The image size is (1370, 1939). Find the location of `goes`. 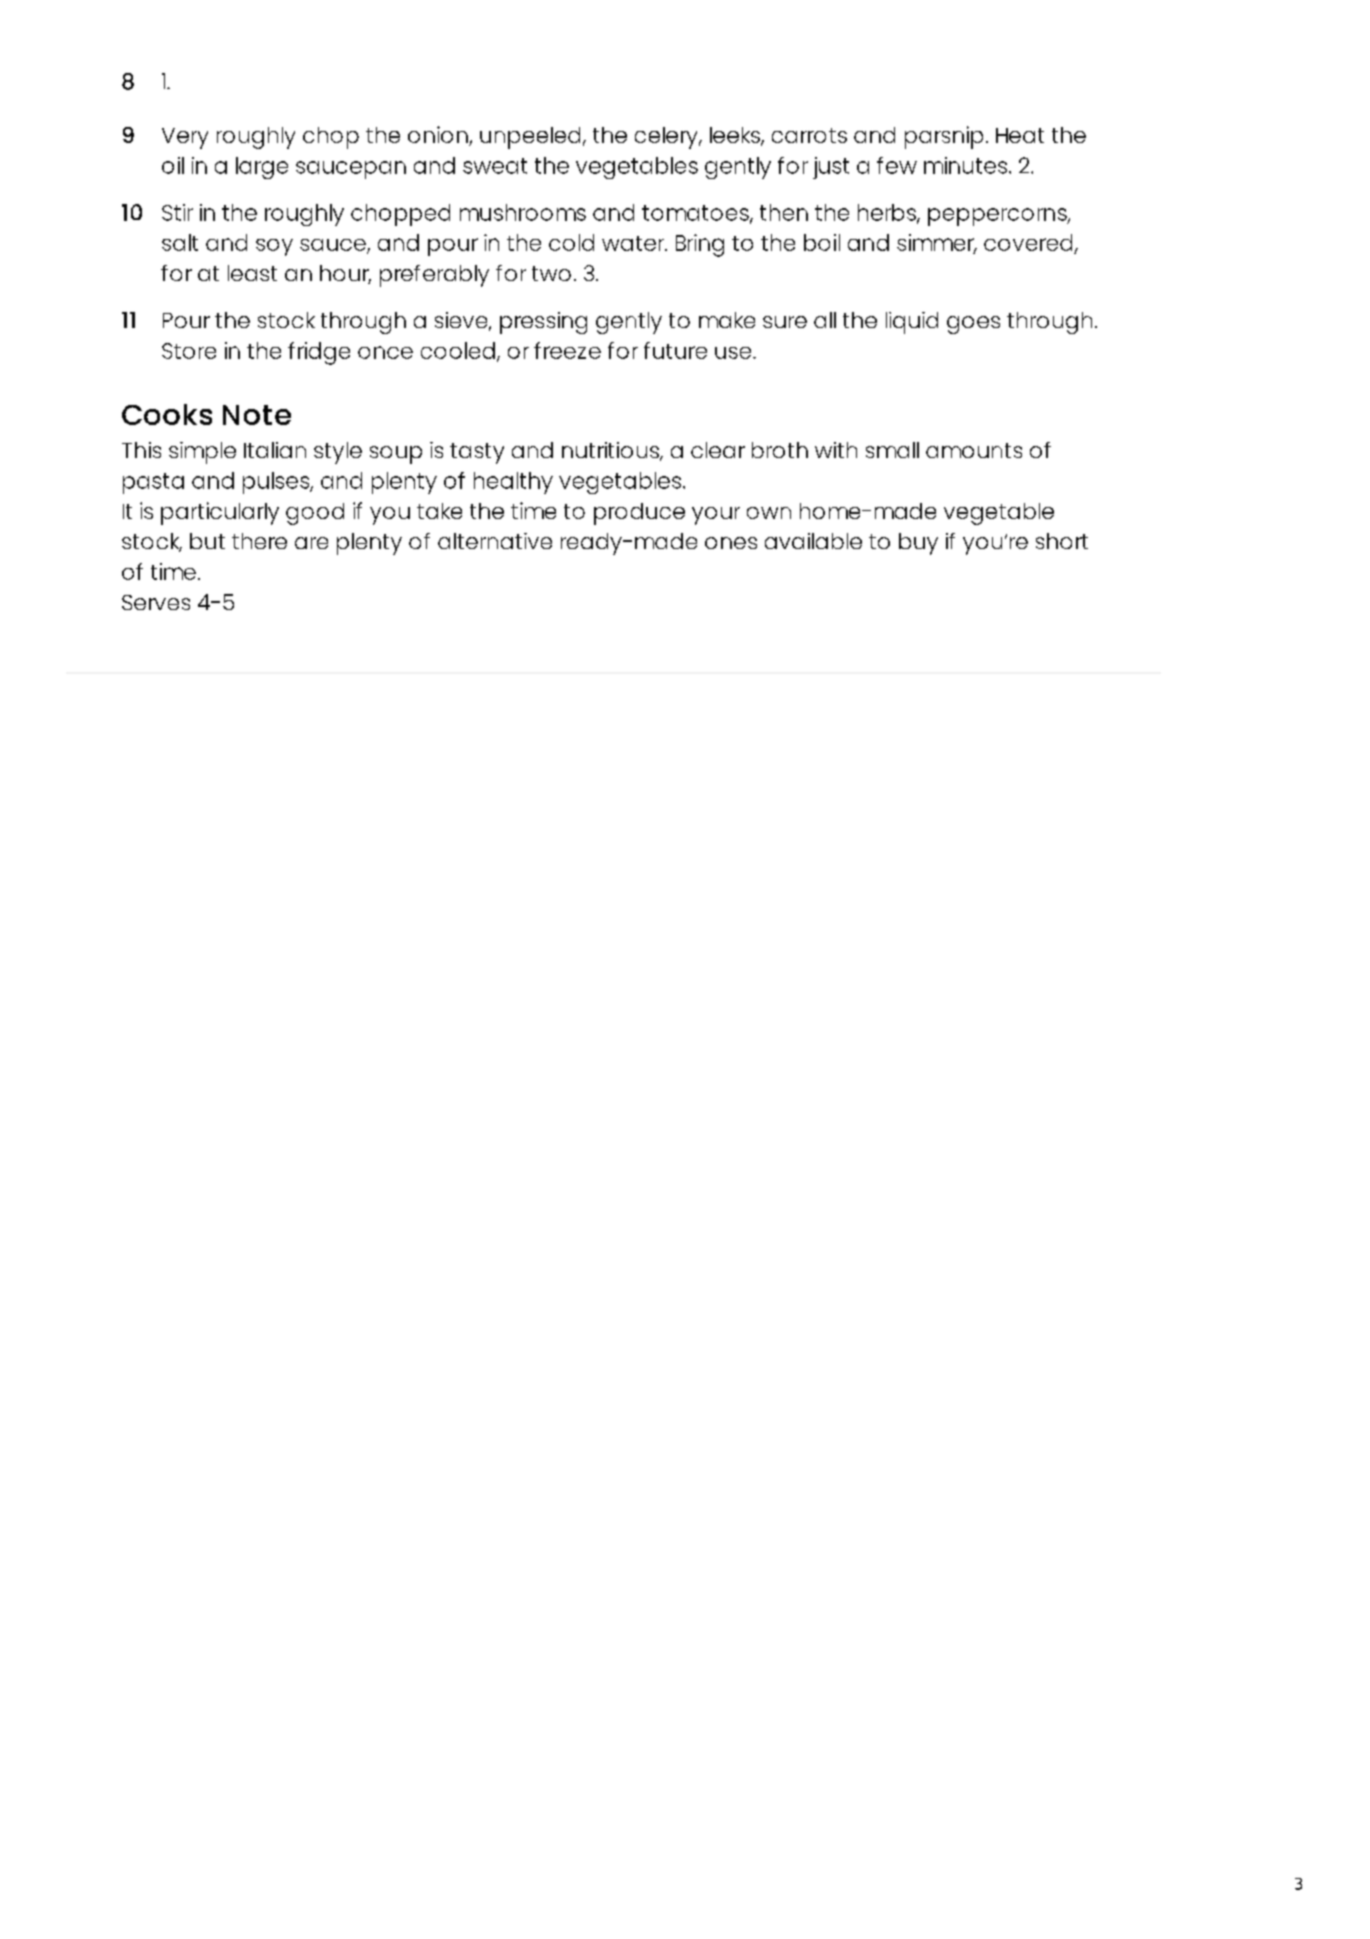

goes is located at coordinates (973, 325).
